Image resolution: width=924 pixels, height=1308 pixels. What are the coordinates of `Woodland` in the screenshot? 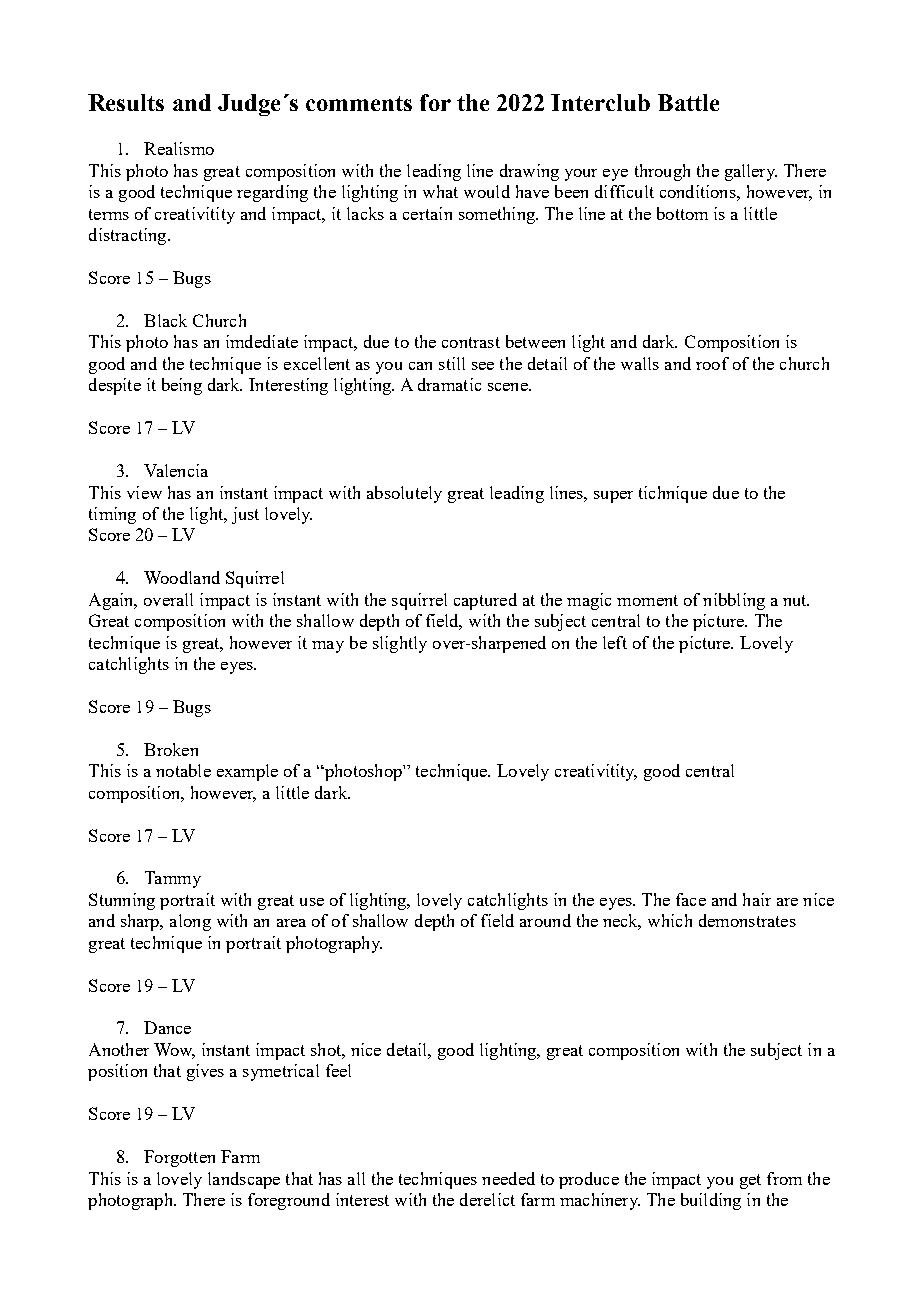 It's located at (182, 577).
